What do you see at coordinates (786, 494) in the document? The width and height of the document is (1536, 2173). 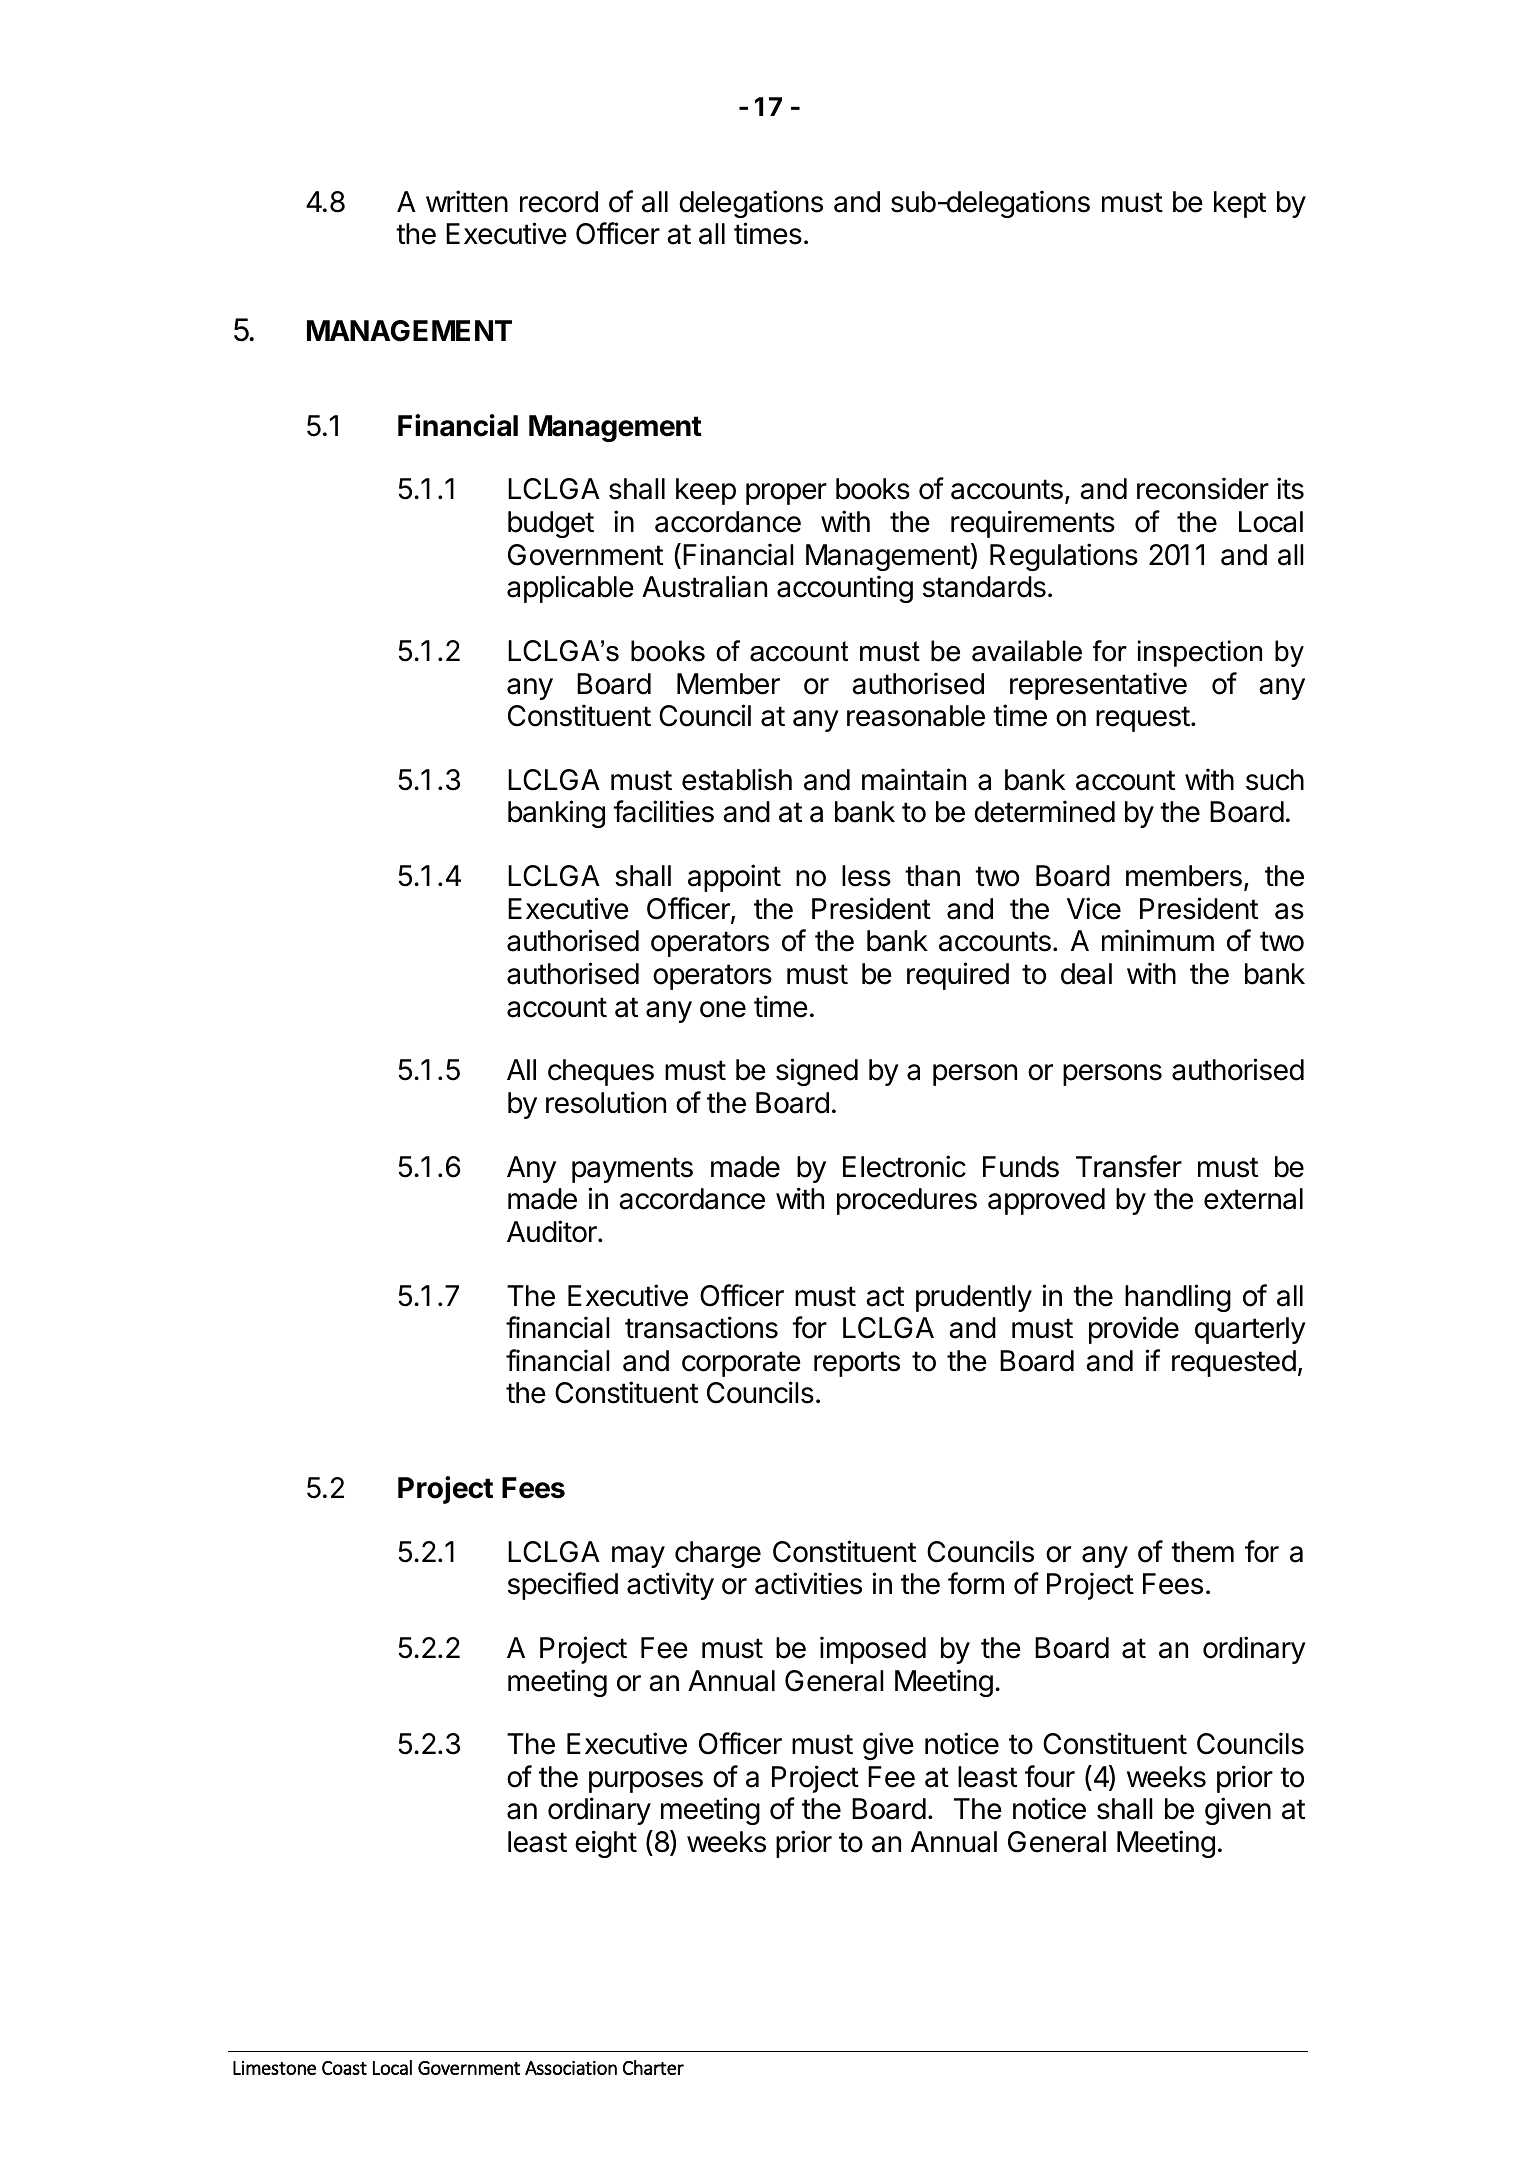 I see `proper` at bounding box center [786, 494].
